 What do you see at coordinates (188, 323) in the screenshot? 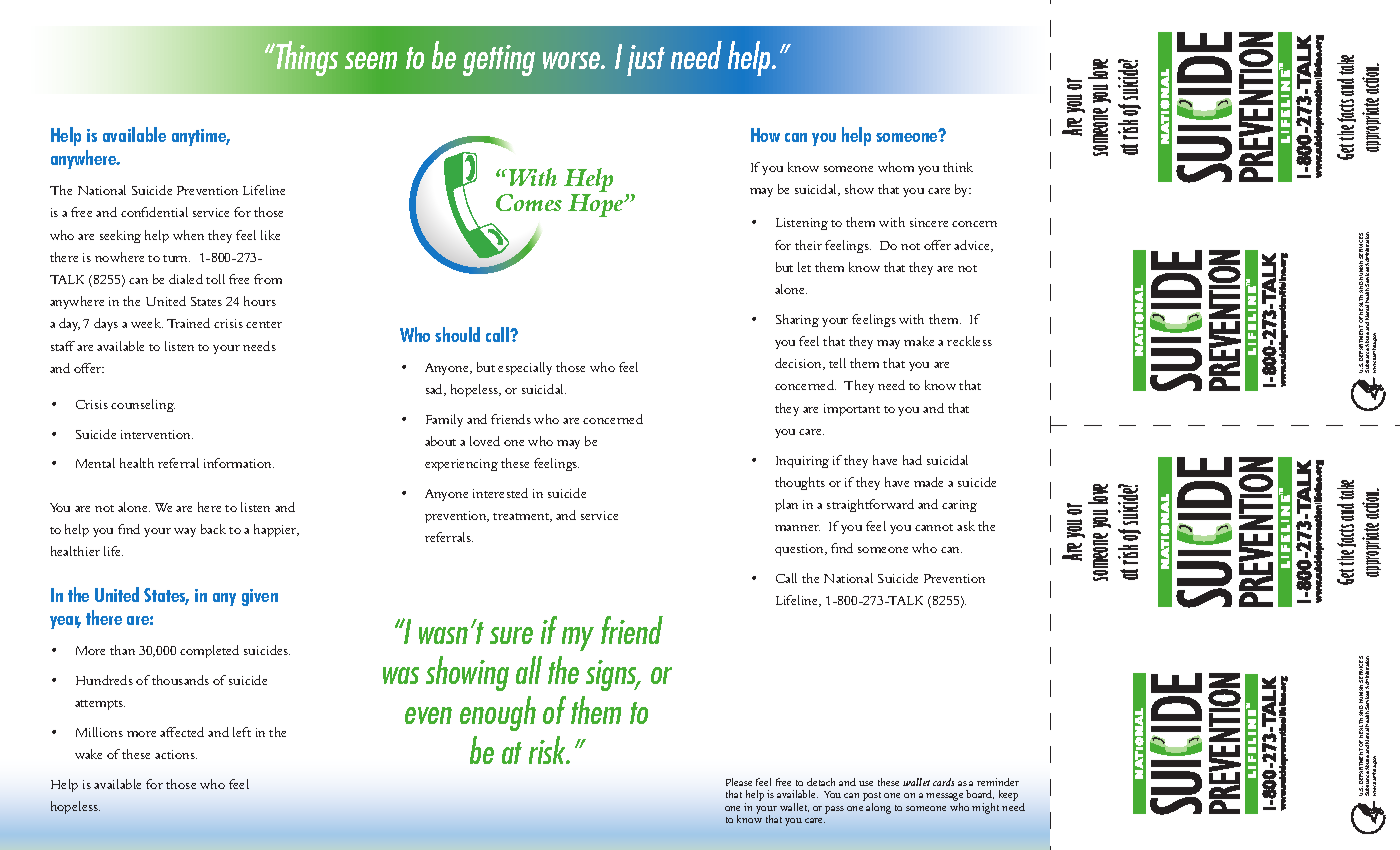
I see `Trained` at bounding box center [188, 323].
